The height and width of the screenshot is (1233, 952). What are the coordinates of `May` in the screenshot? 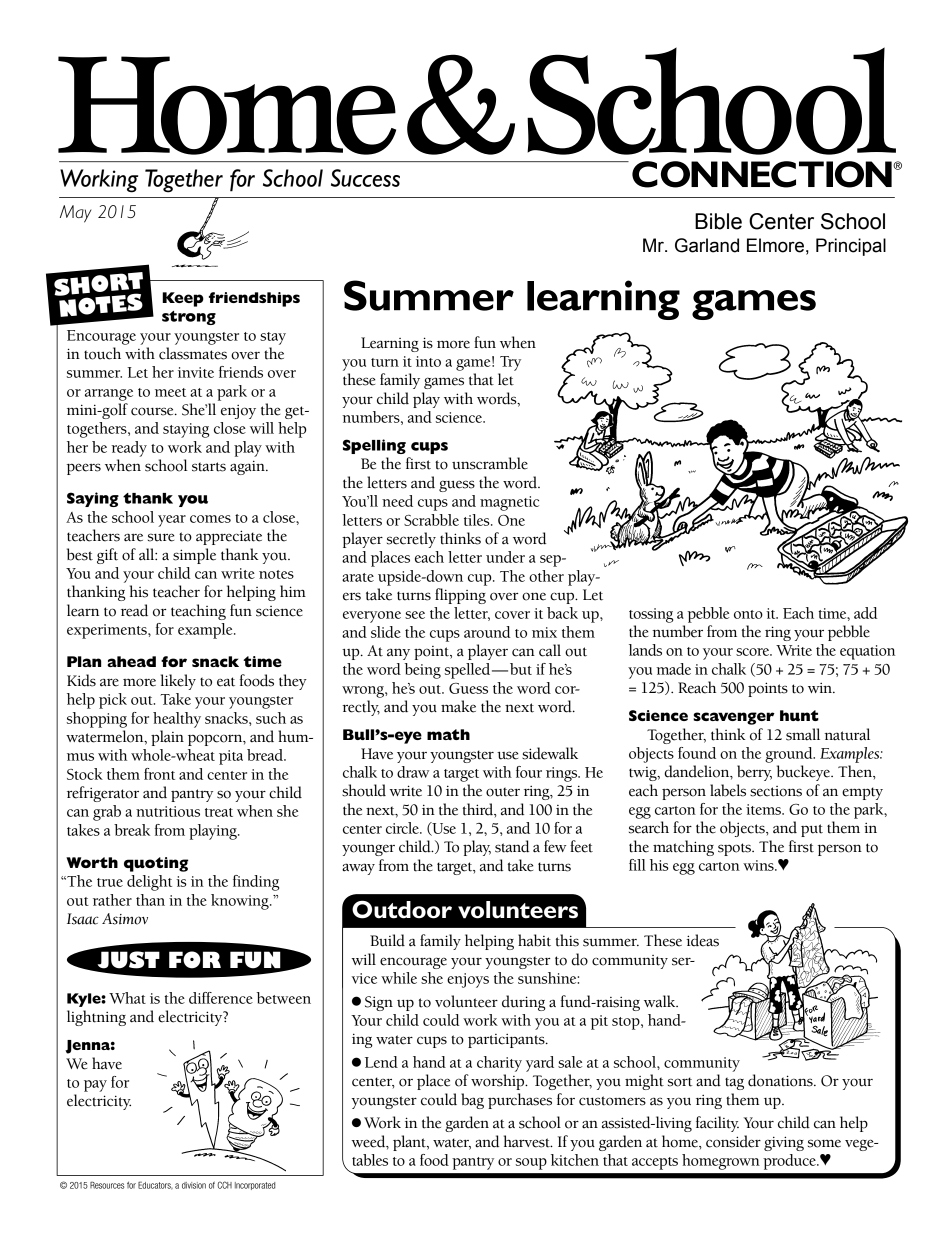 It's located at (75, 214).
